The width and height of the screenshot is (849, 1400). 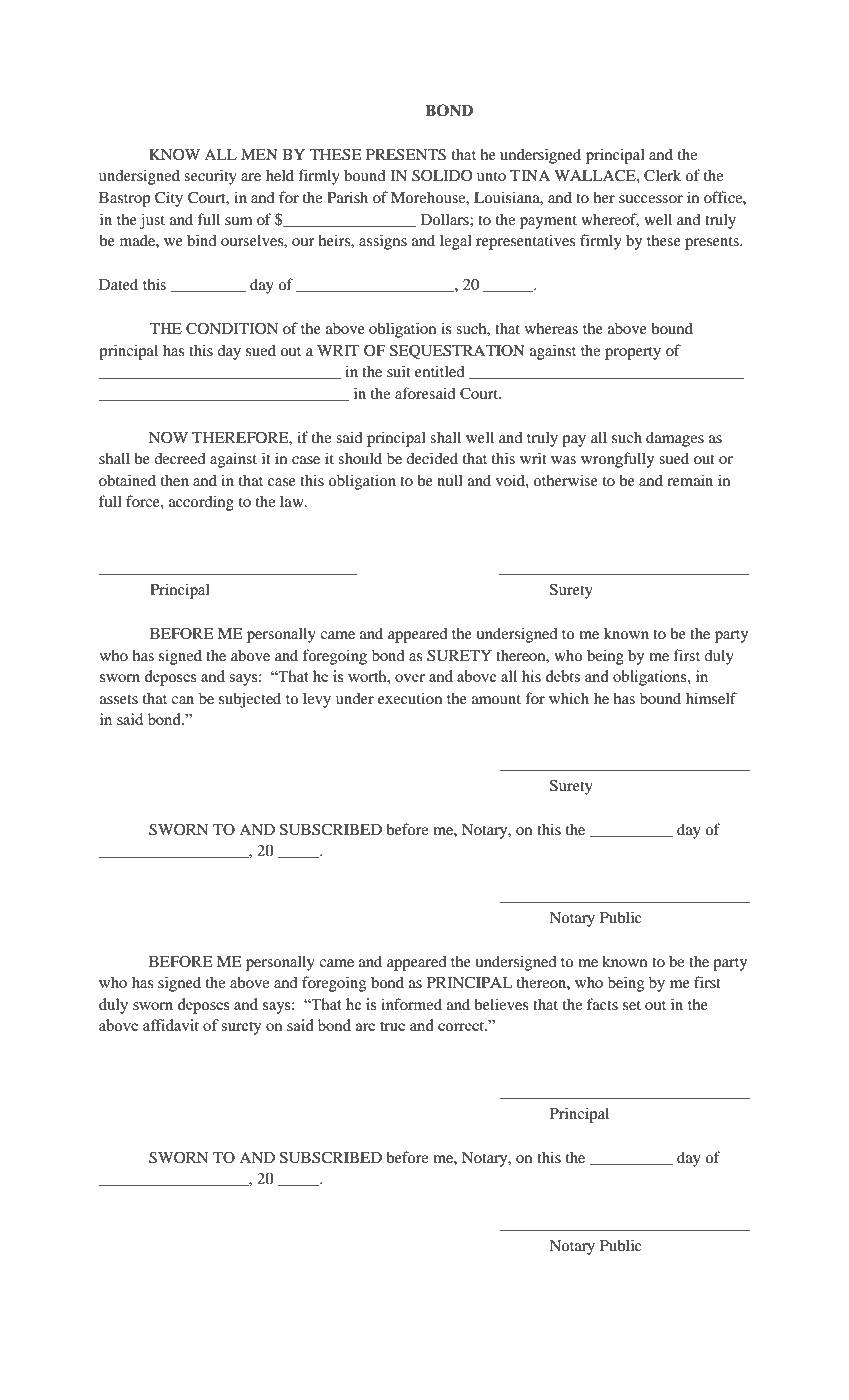 What do you see at coordinates (182, 700) in the screenshot?
I see `can` at bounding box center [182, 700].
